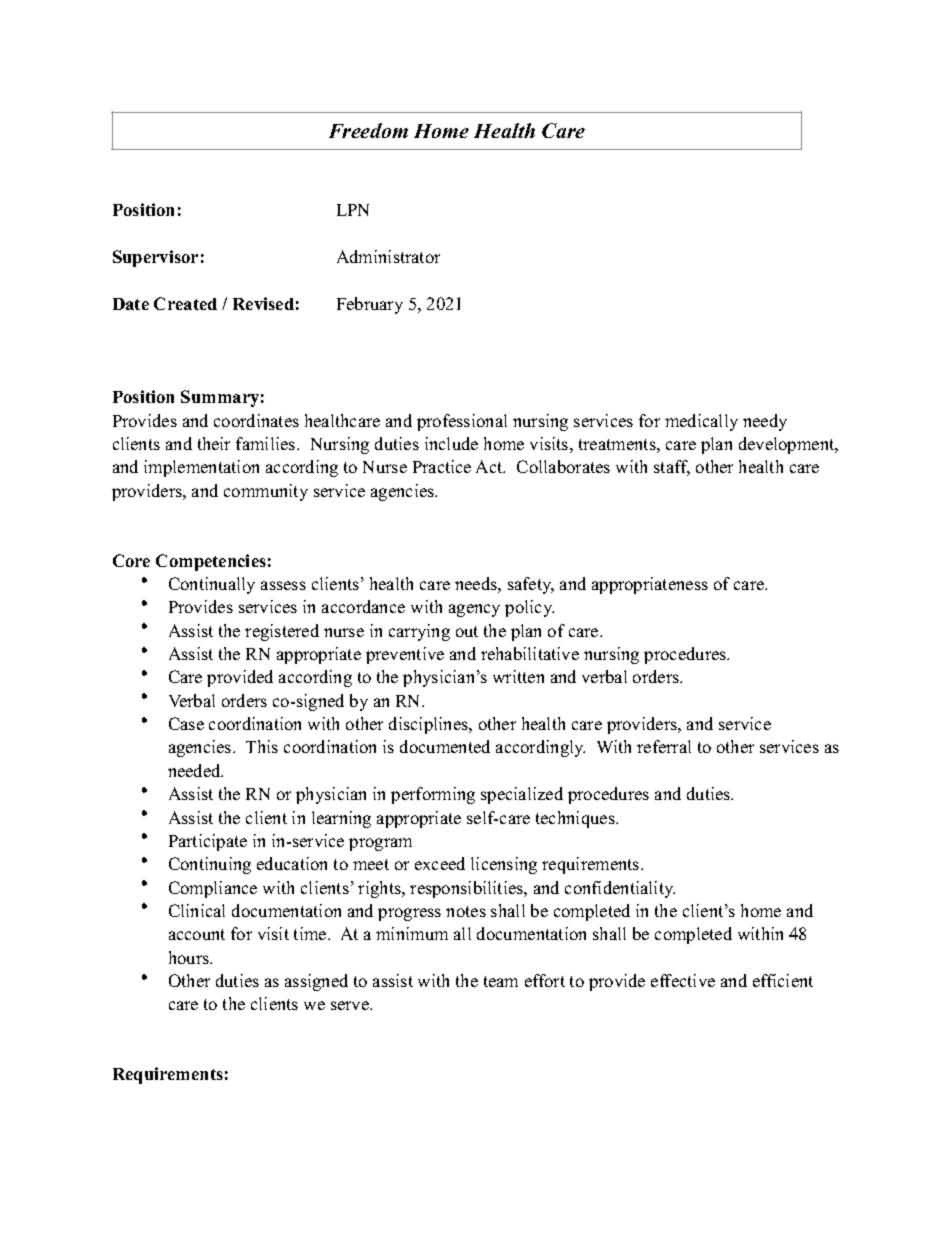  What do you see at coordinates (370, 305) in the page?
I see `February` at bounding box center [370, 305].
